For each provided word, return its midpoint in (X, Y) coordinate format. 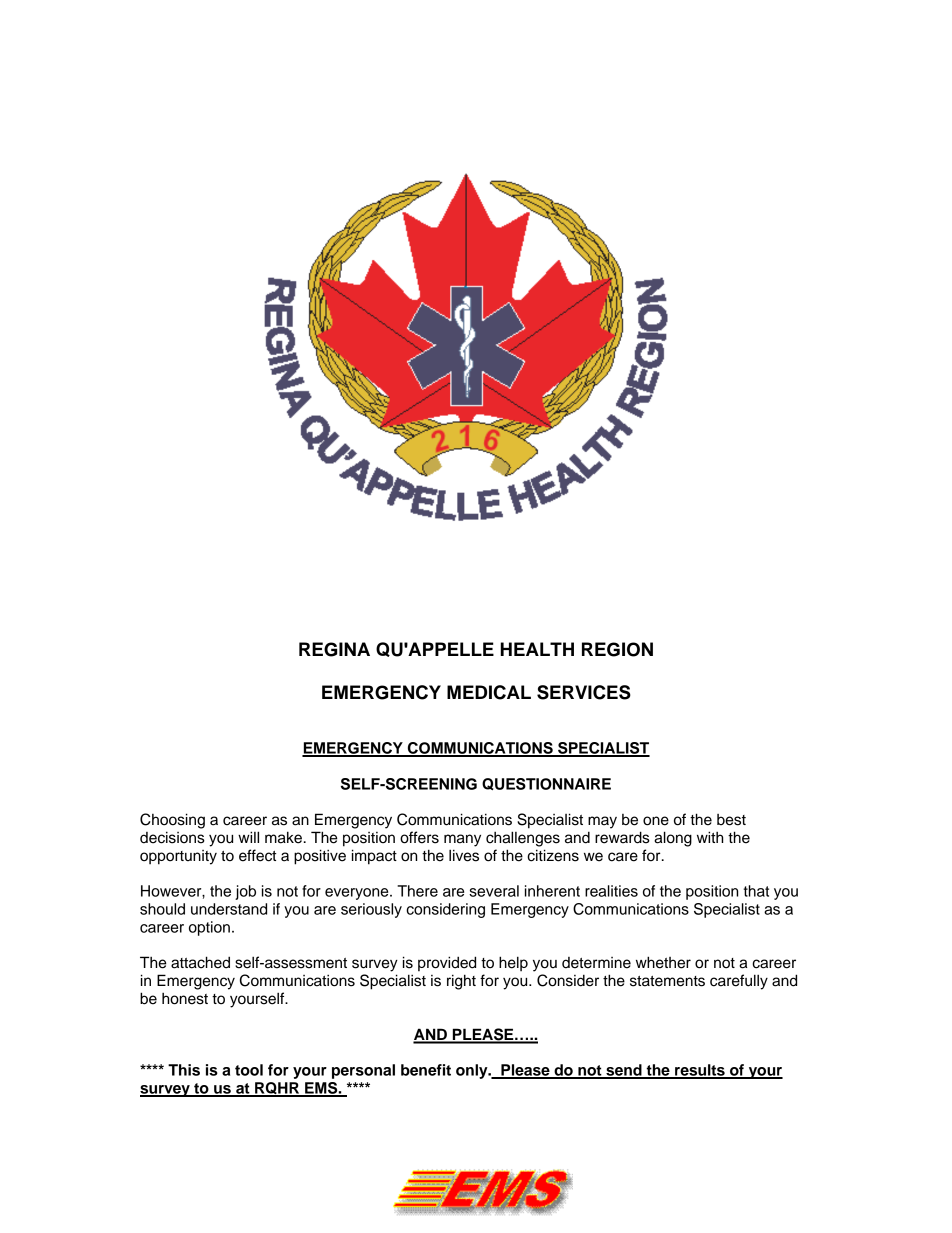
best (731, 820)
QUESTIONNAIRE (546, 784)
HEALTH (537, 649)
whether (663, 962)
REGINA (334, 649)
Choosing (172, 821)
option (209, 928)
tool (249, 1070)
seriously (371, 910)
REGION (617, 649)
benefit (426, 1070)
